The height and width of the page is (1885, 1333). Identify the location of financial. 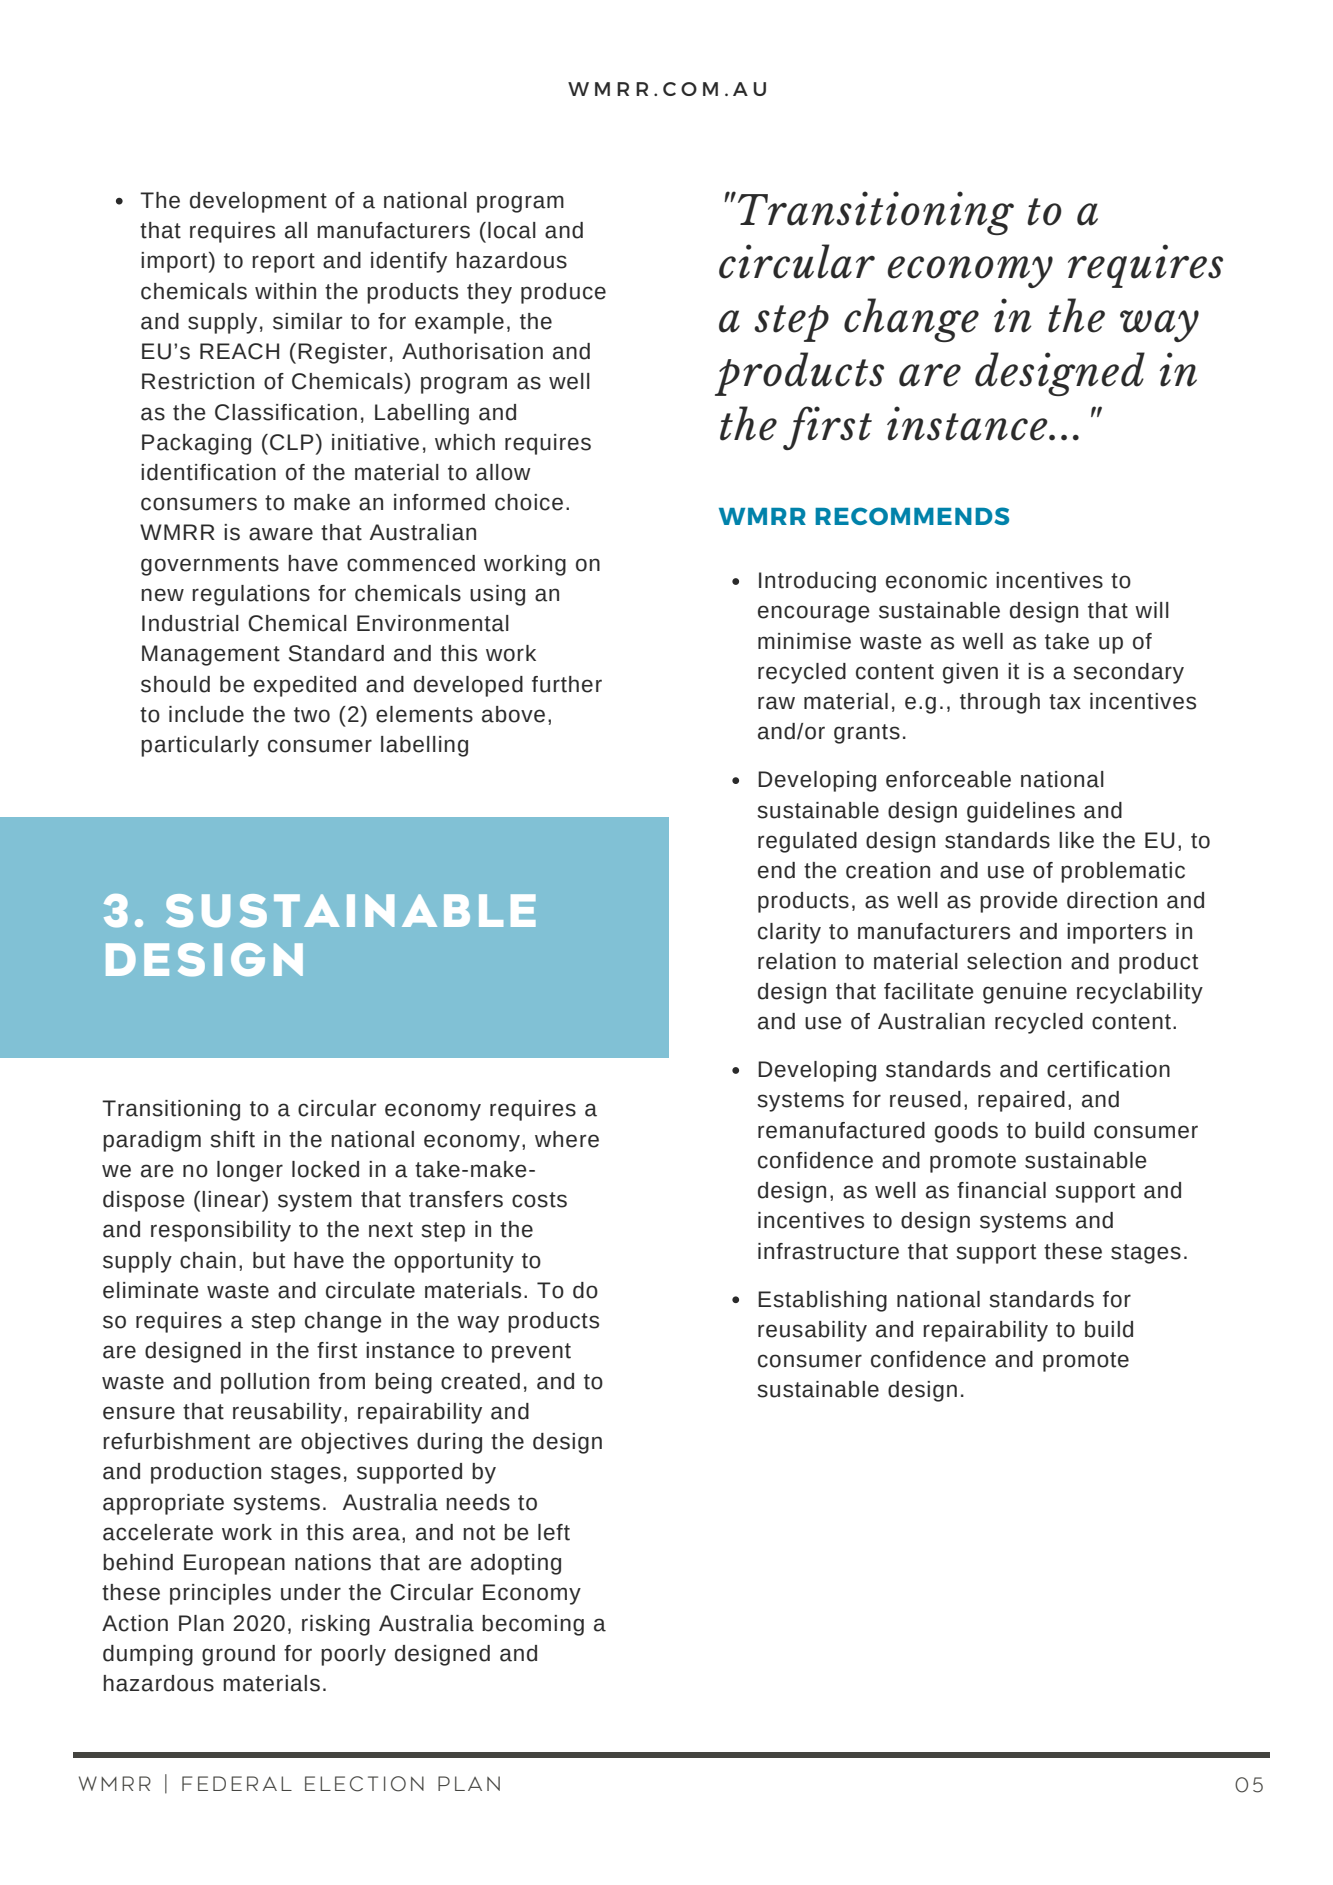
(1001, 1190).
